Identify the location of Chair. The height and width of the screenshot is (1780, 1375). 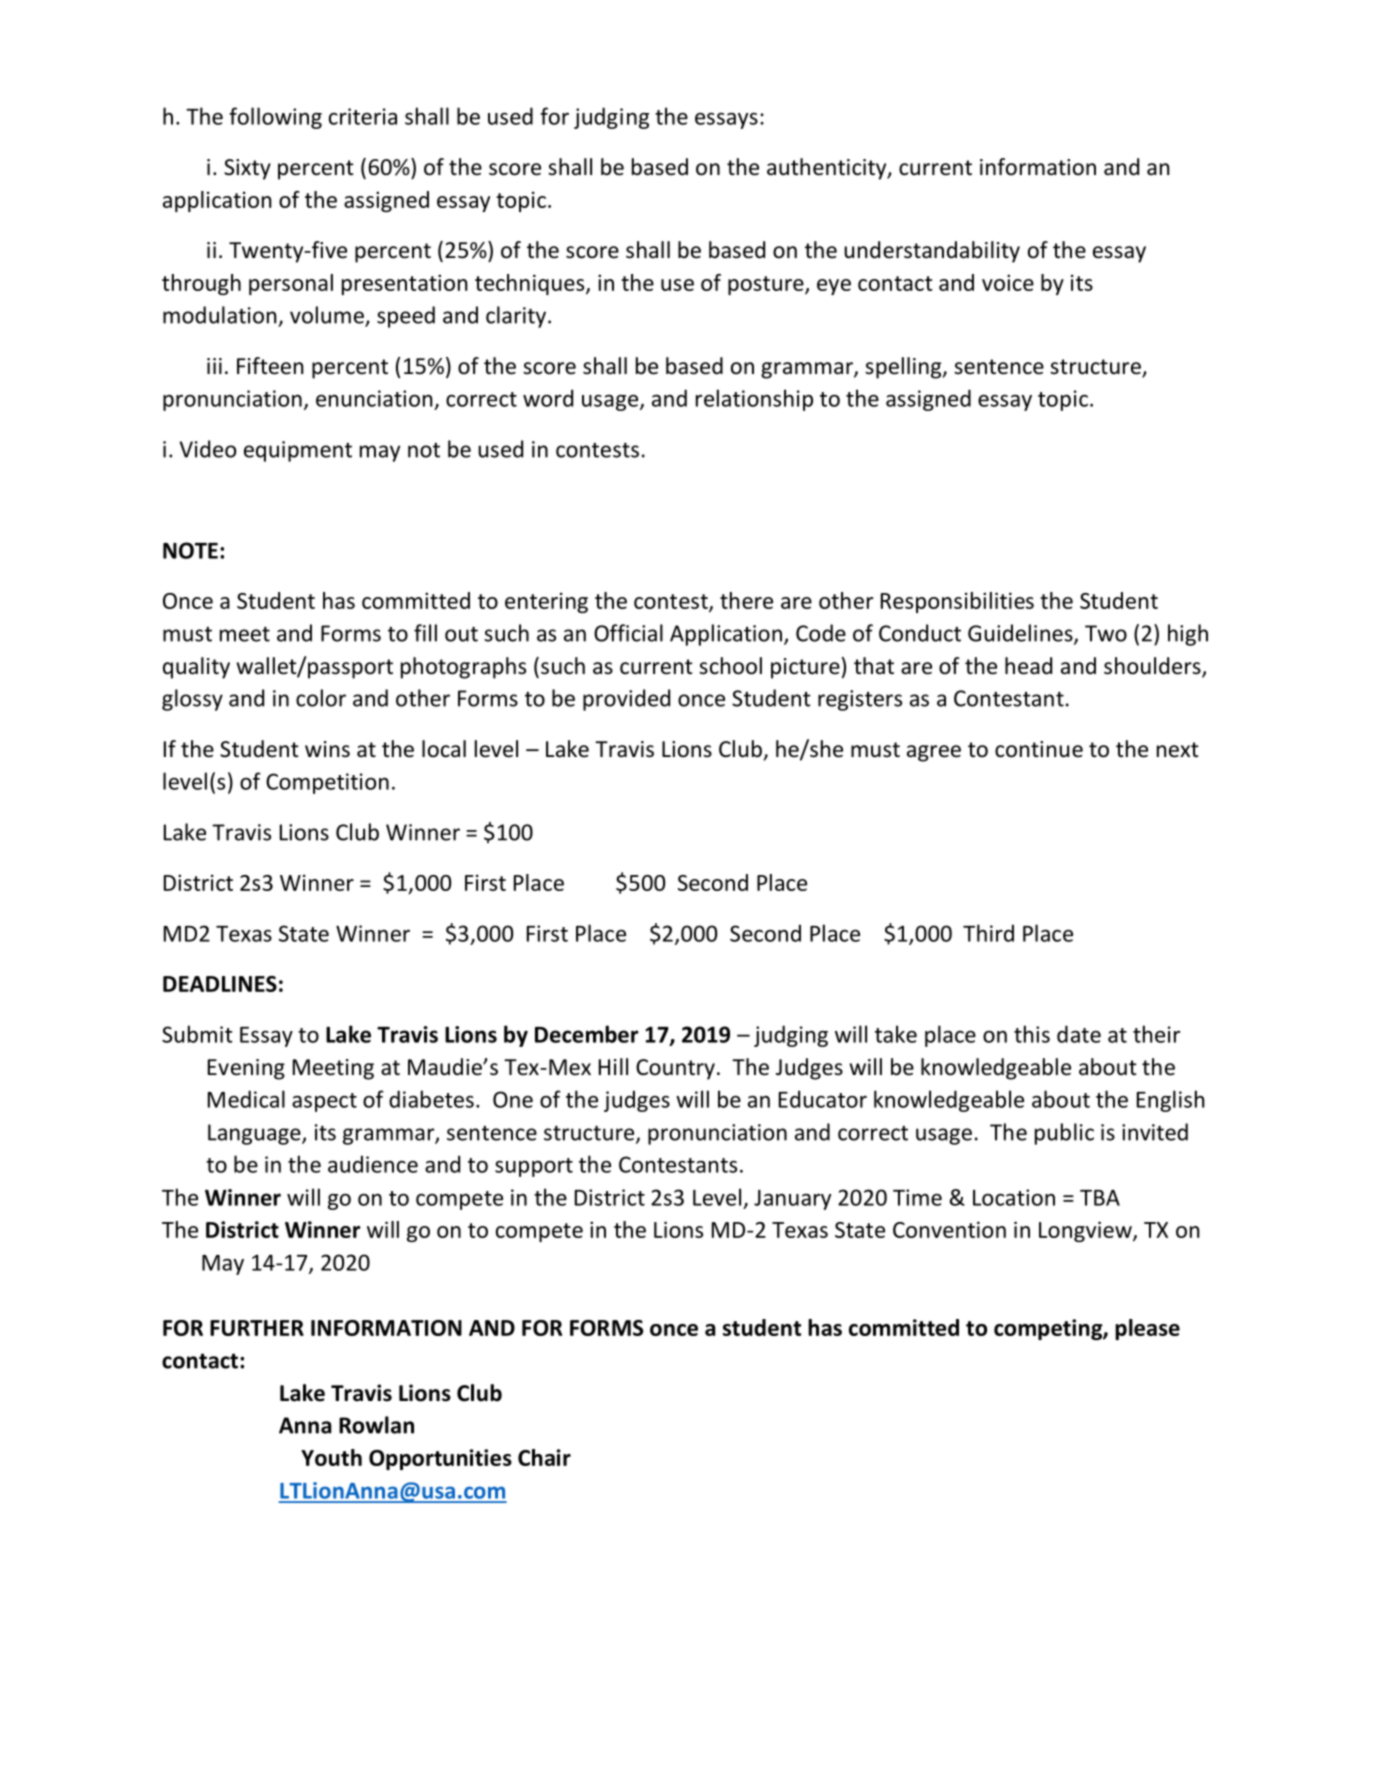
(544, 1457).
